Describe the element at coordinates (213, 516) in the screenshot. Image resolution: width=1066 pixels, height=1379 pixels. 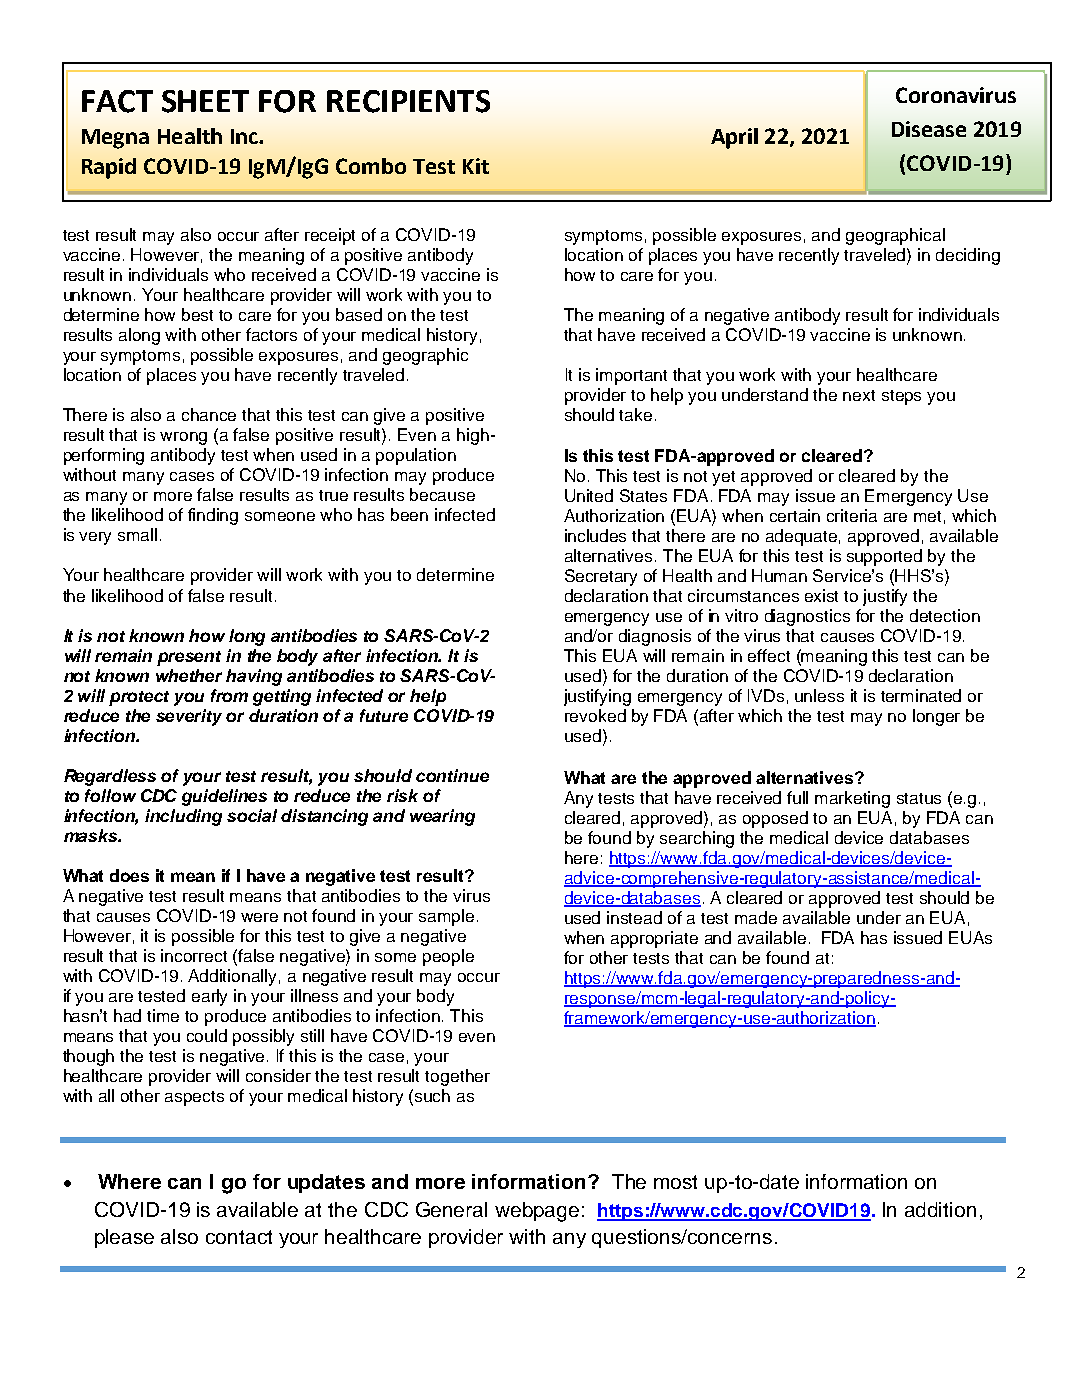
I see `finding` at that location.
